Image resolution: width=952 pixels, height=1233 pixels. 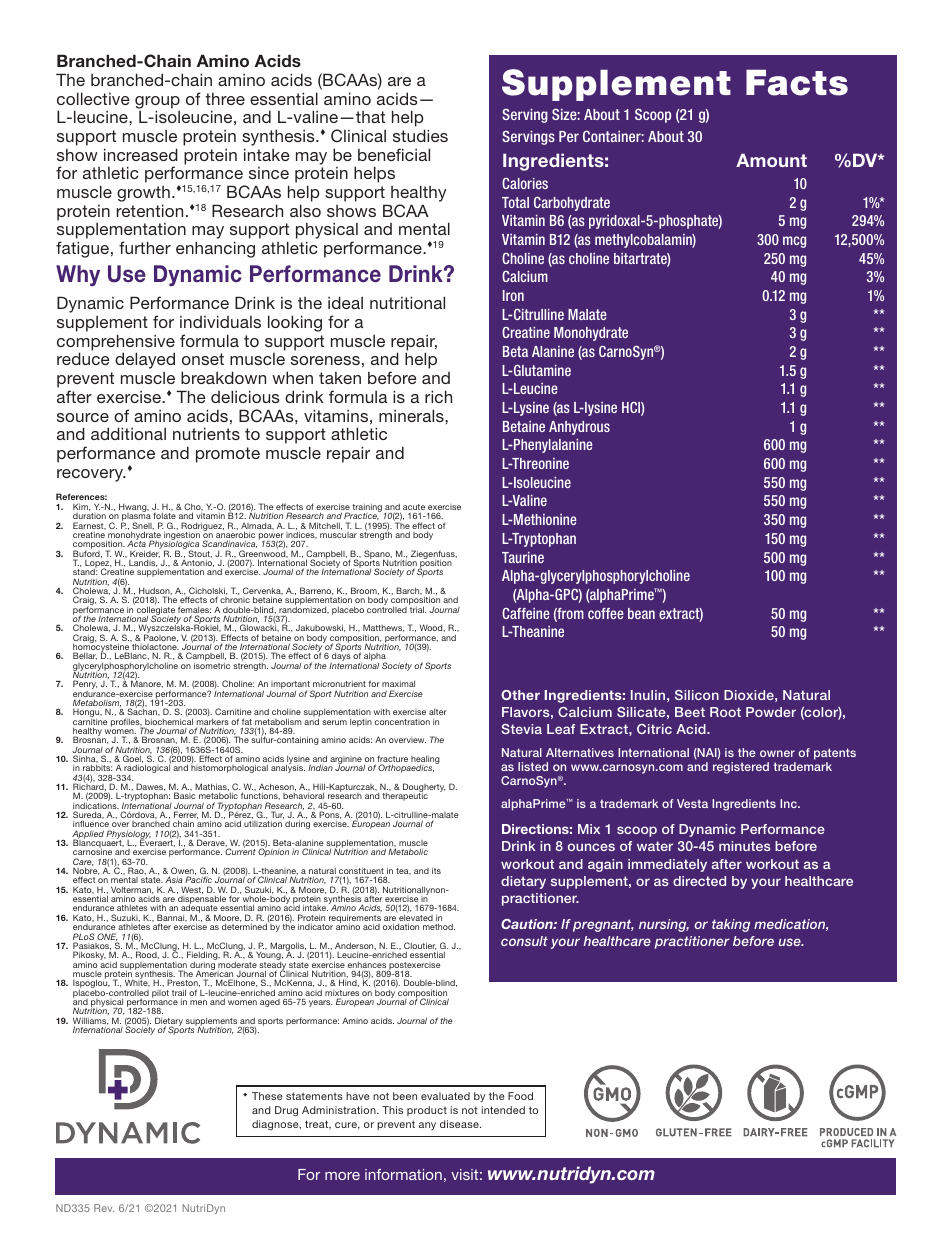 I want to click on studies, so click(x=420, y=135).
